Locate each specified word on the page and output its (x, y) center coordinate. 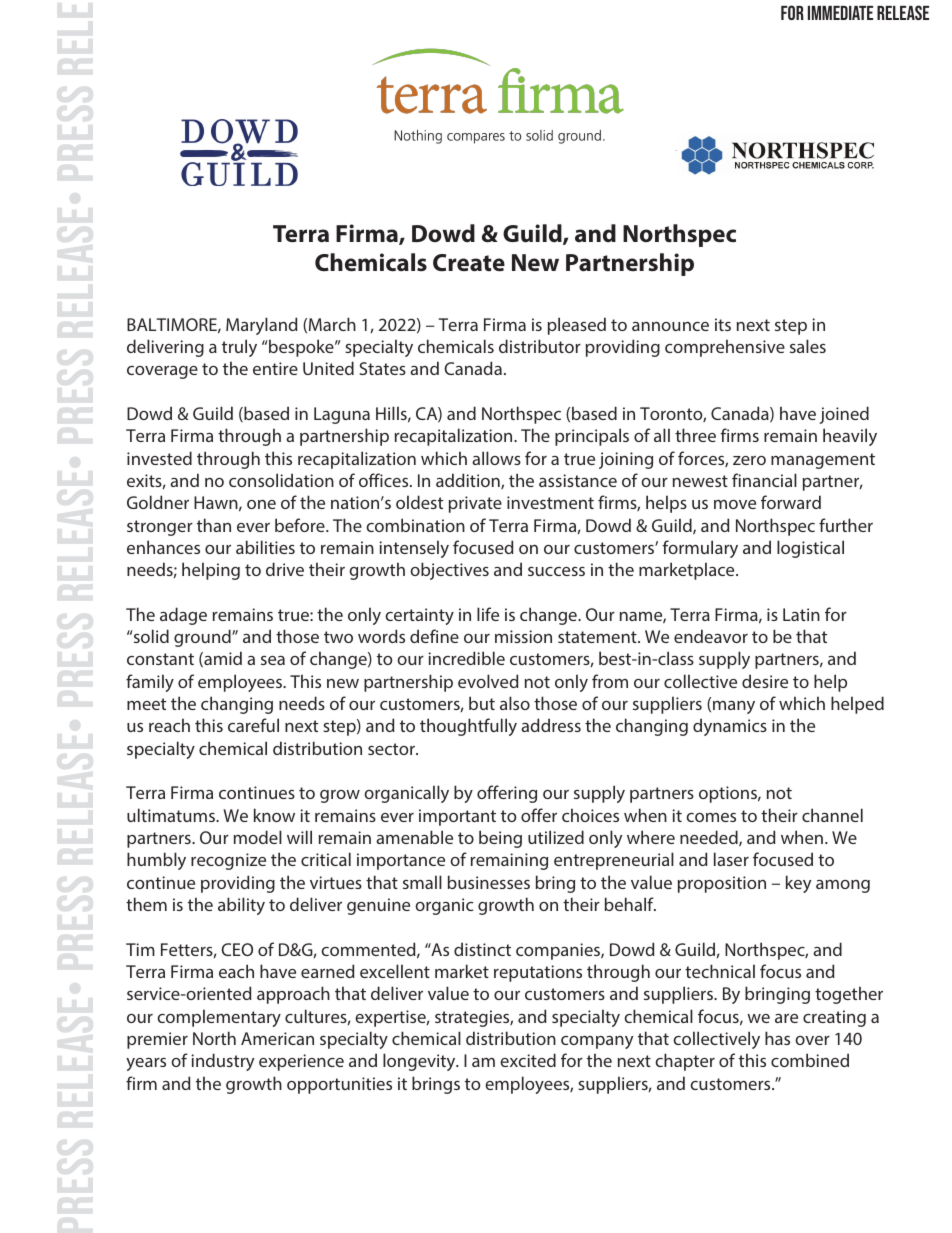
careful (253, 725)
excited (528, 1060)
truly (239, 348)
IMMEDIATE (840, 13)
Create (469, 263)
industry (222, 1062)
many (734, 707)
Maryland (262, 326)
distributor (540, 346)
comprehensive (725, 348)
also (515, 703)
